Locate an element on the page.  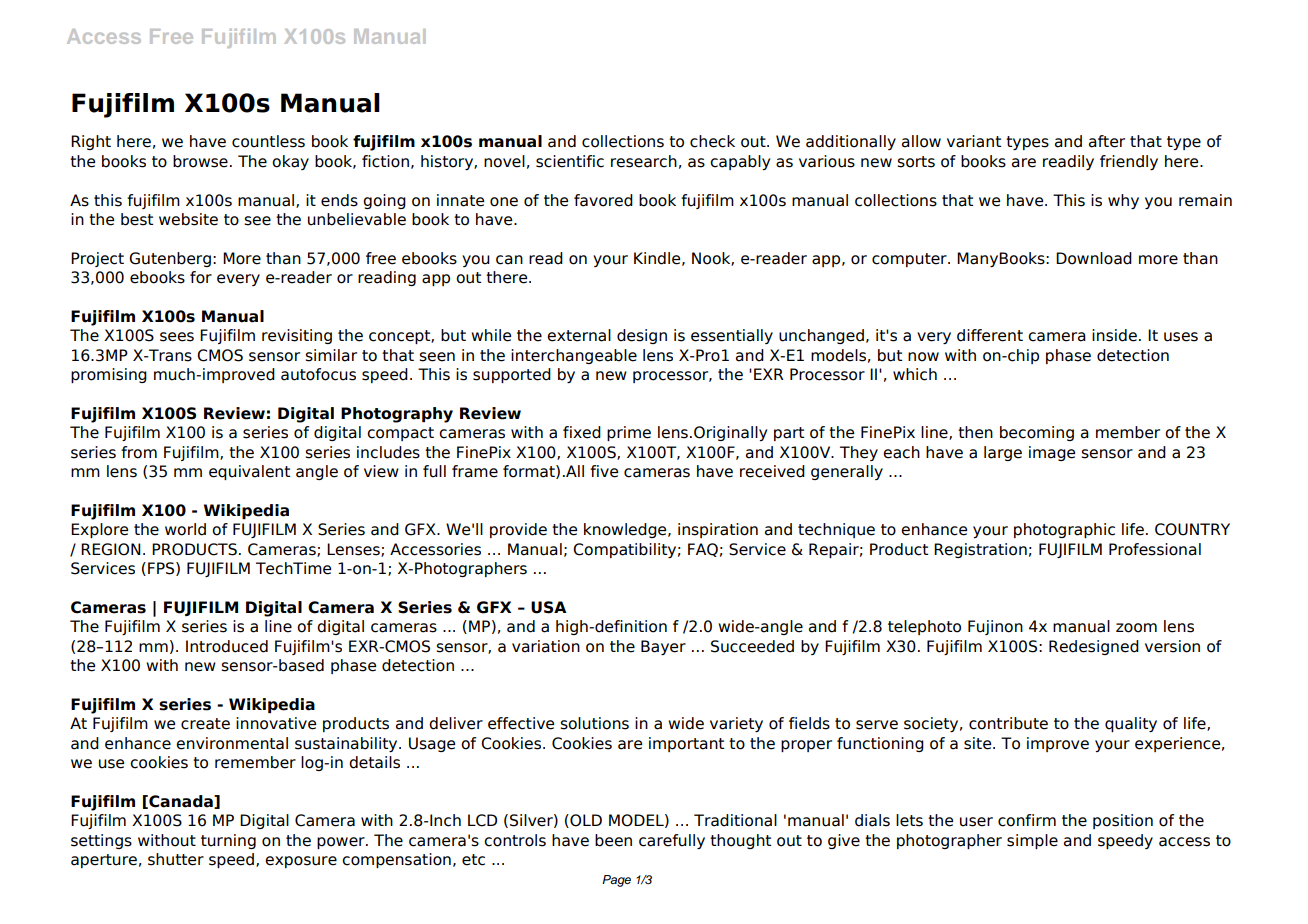
friendly is located at coordinates (1129, 162).
